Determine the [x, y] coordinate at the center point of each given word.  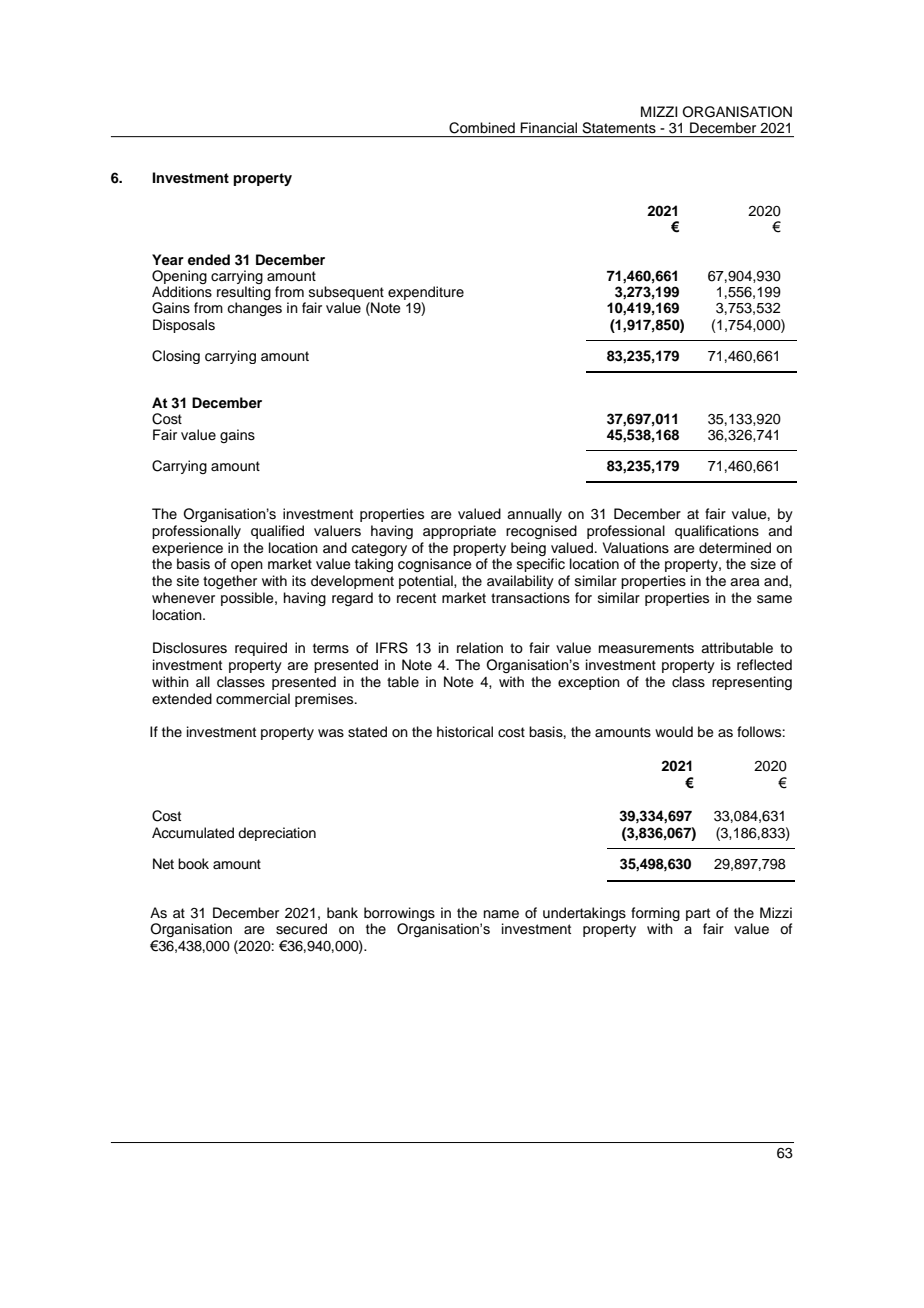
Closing [176, 357]
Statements [619, 128]
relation [480, 648]
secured [301, 929]
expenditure [426, 294]
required [261, 649]
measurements [646, 648]
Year [168, 259]
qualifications [717, 532]
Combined [482, 128]
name [501, 914]
